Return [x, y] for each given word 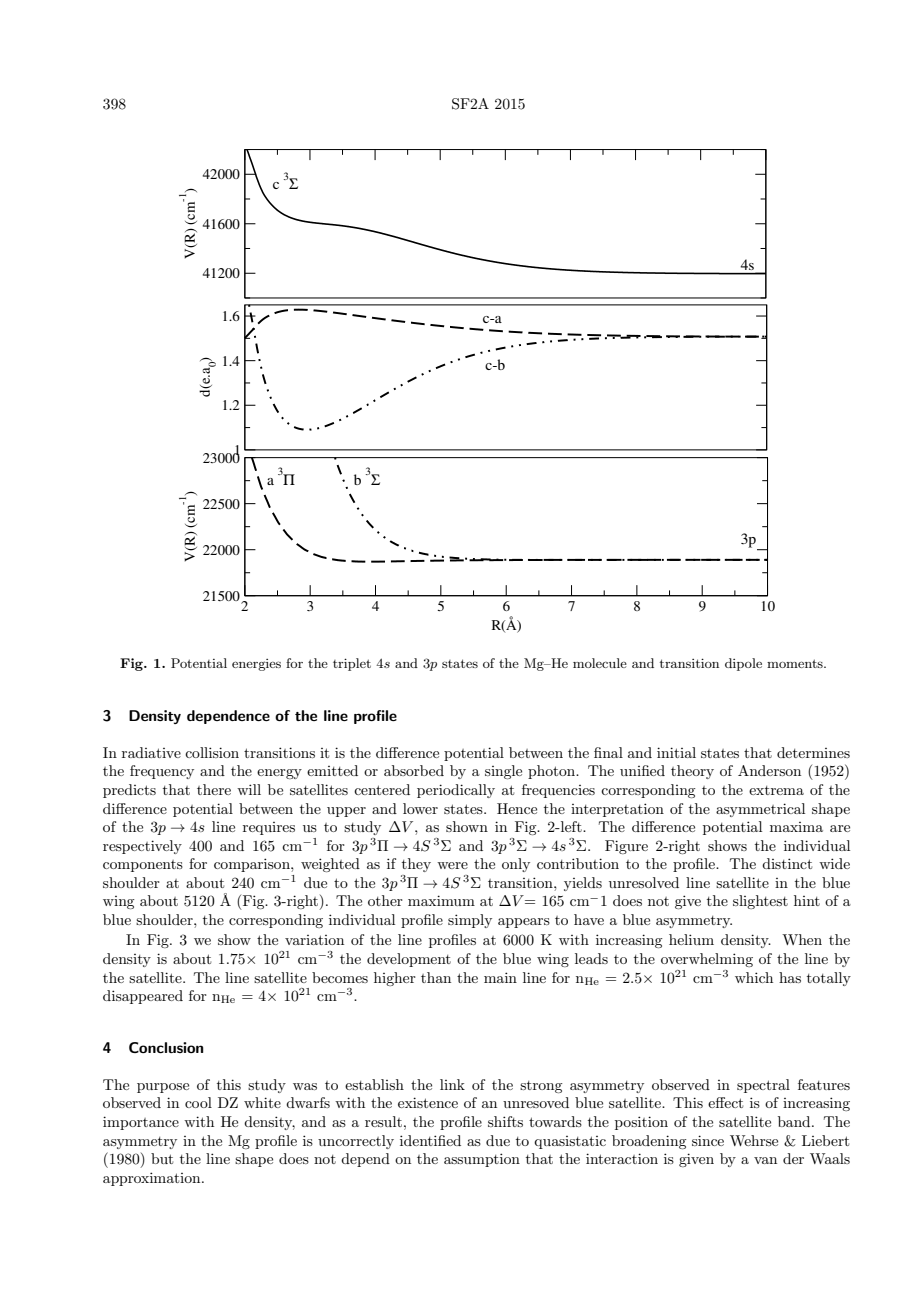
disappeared [143, 997]
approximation [153, 1179]
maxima [796, 827]
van [765, 1160]
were [452, 865]
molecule [600, 663]
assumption [482, 1160]
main [500, 977]
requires [269, 828]
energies [256, 665]
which [754, 977]
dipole [743, 664]
